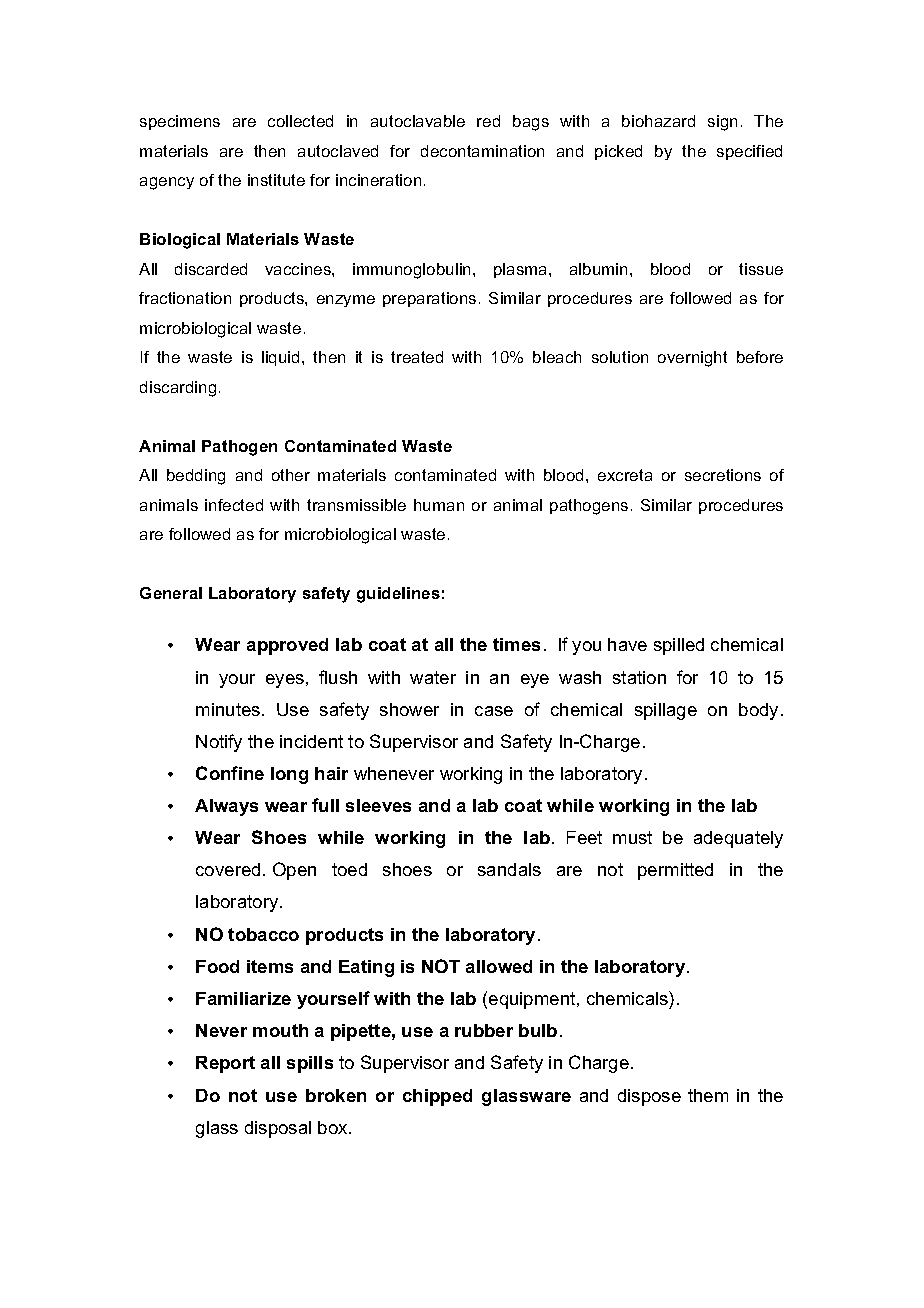 The height and width of the screenshot is (1308, 924). Describe the element at coordinates (230, 773) in the screenshot. I see `Confine` at that location.
